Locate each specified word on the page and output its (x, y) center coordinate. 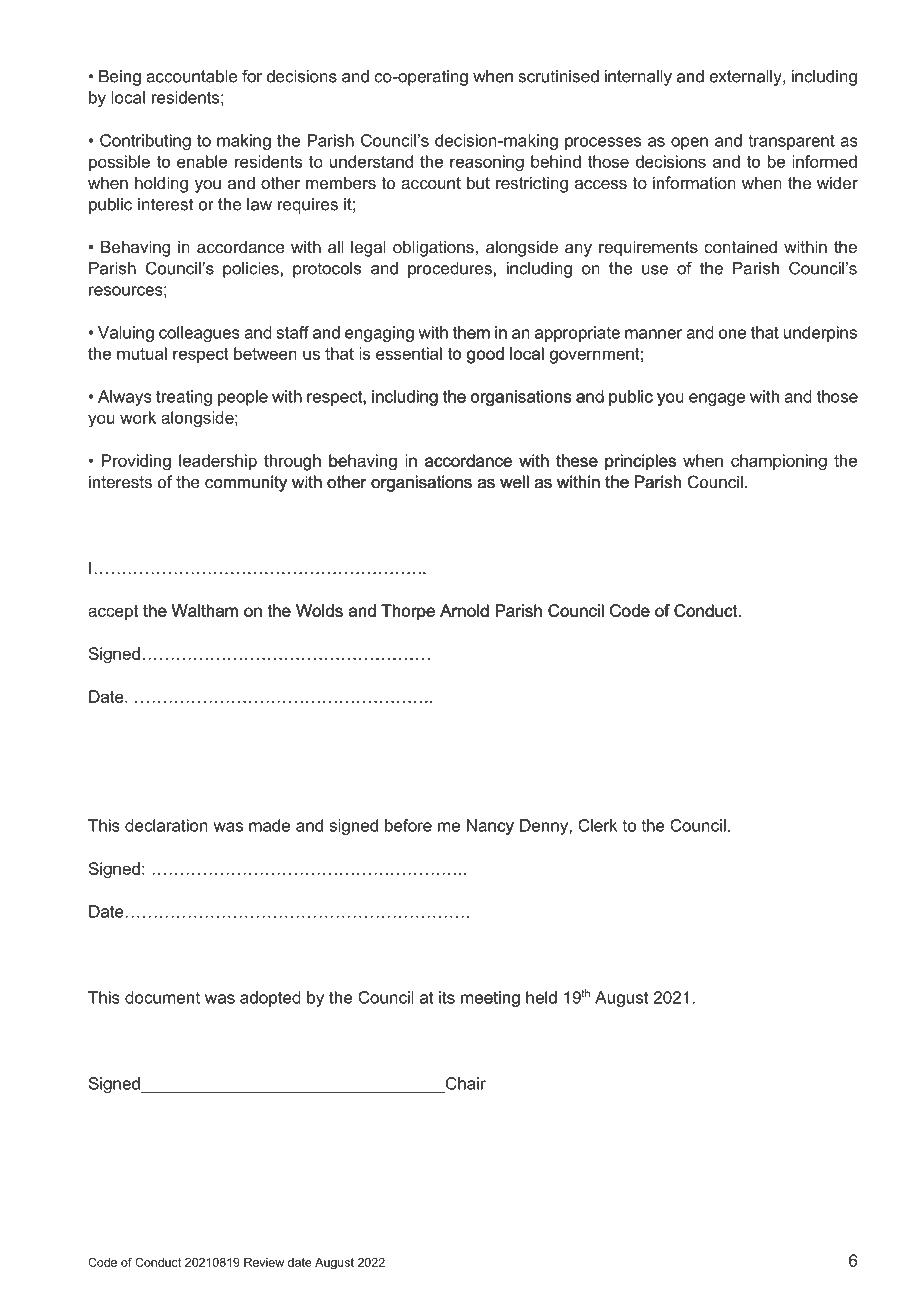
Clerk (597, 825)
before (408, 826)
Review (264, 1262)
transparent (791, 142)
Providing (136, 462)
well (514, 481)
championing (779, 462)
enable (202, 161)
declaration (166, 825)
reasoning (487, 163)
